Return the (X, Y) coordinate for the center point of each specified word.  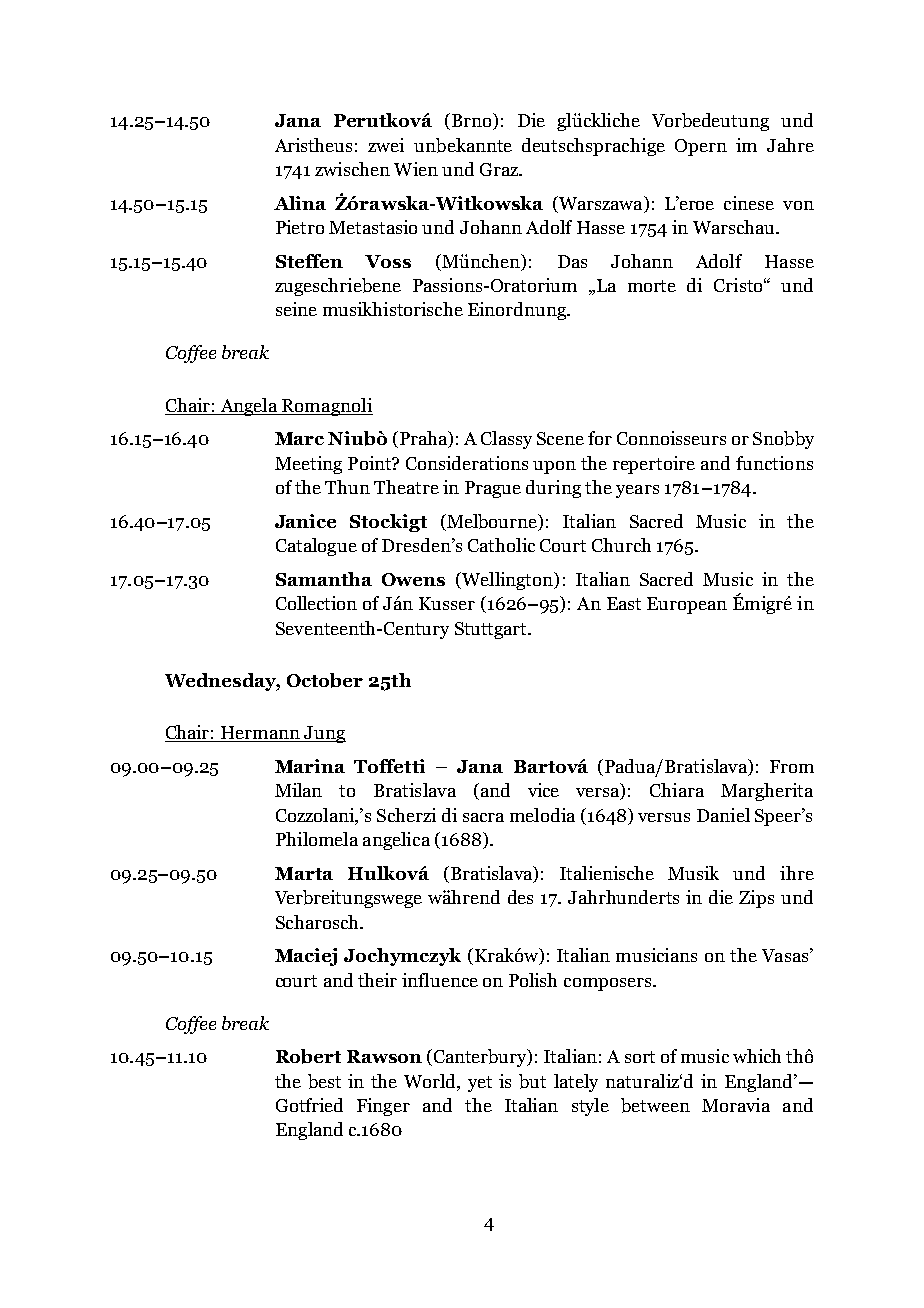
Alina (300, 203)
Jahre (790, 145)
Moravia (736, 1105)
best (324, 1081)
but (532, 1081)
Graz (500, 169)
